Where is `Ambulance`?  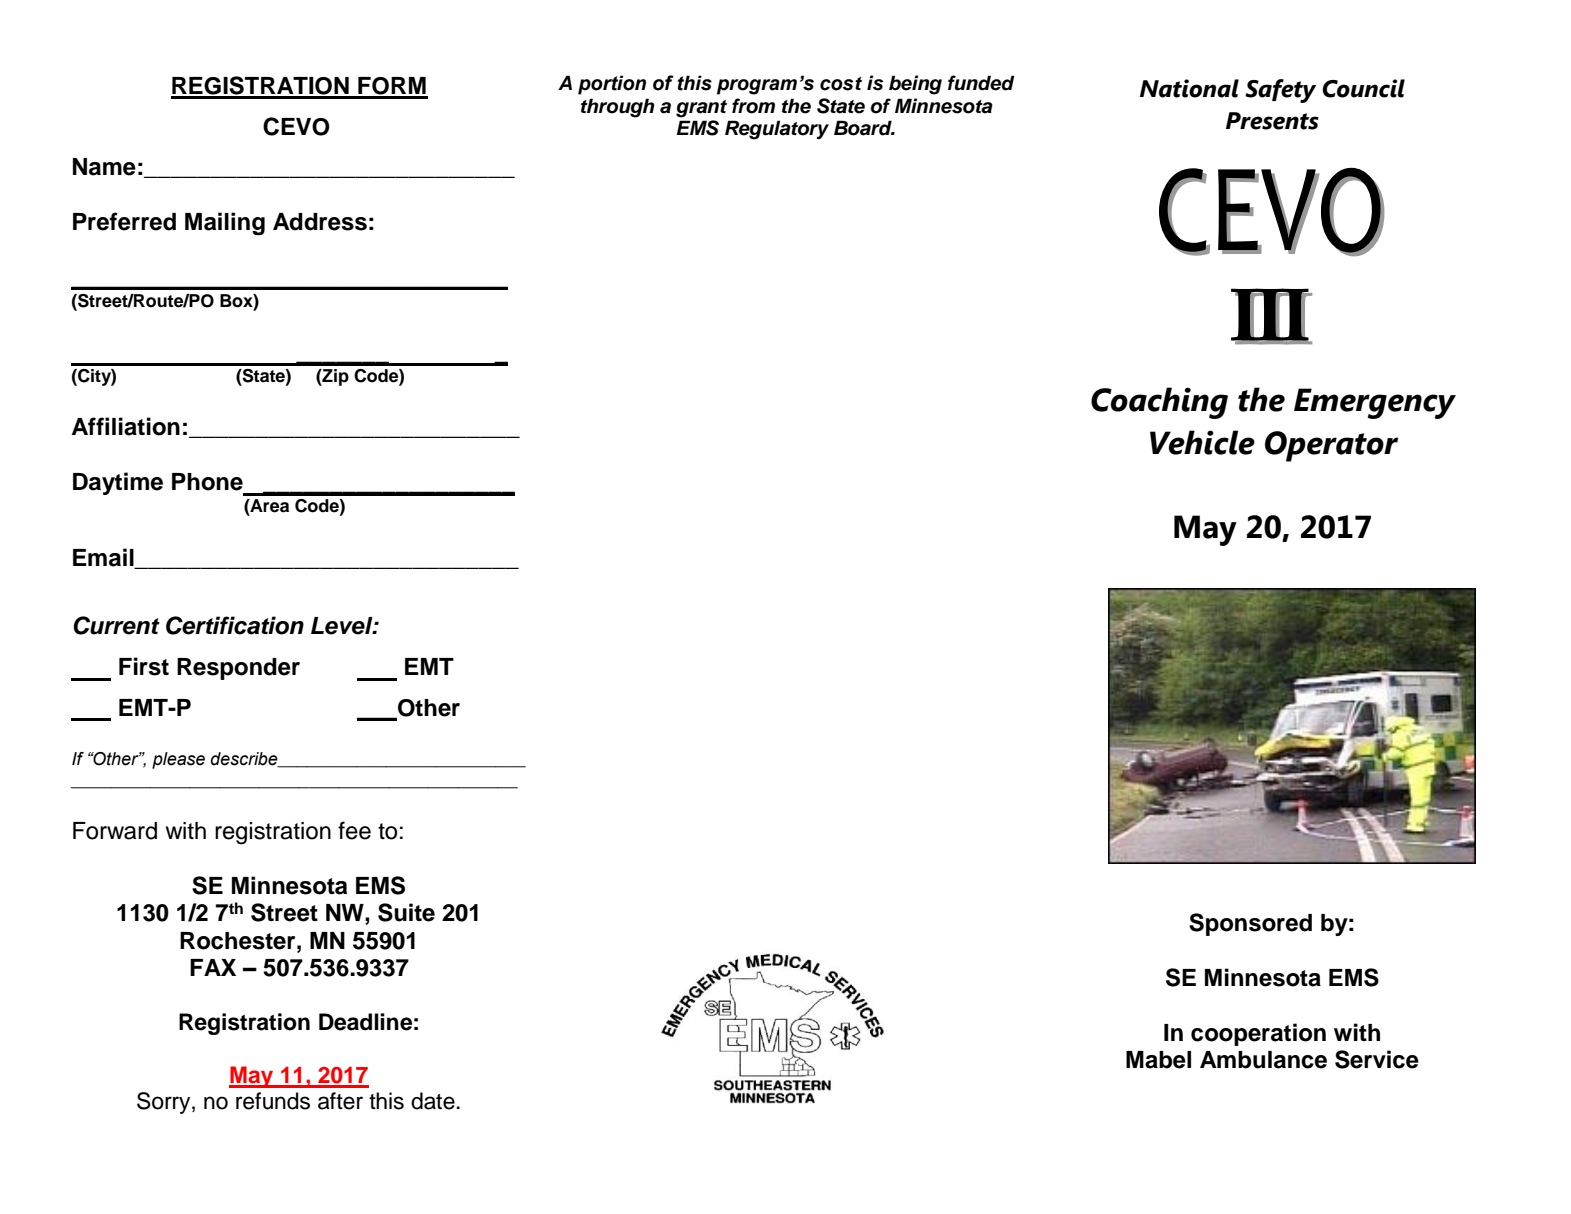
Ambulance is located at coordinates (1263, 1060).
